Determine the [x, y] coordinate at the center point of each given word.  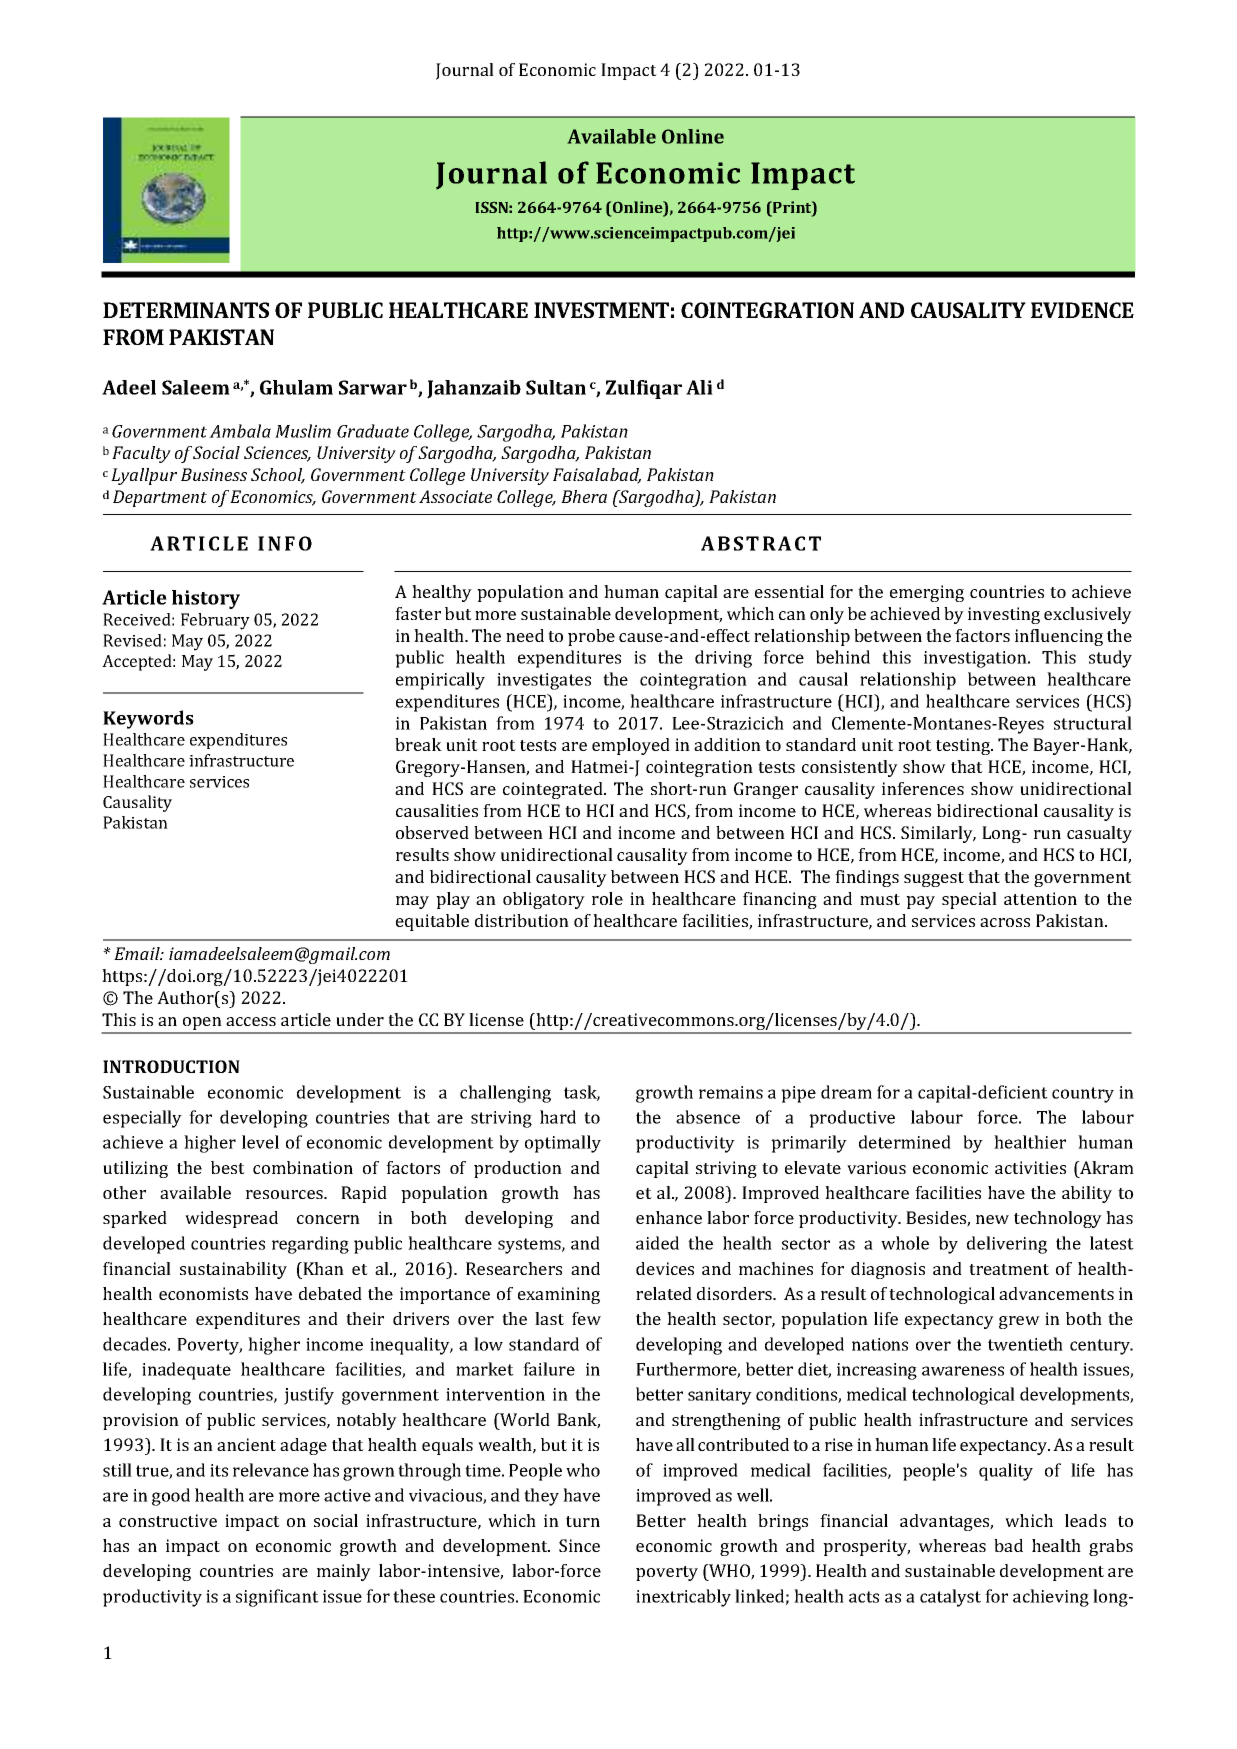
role [607, 898]
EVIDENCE [1082, 310]
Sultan [556, 387]
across [1005, 922]
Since [579, 1545]
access [251, 1021]
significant [277, 1598]
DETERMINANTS [186, 310]
